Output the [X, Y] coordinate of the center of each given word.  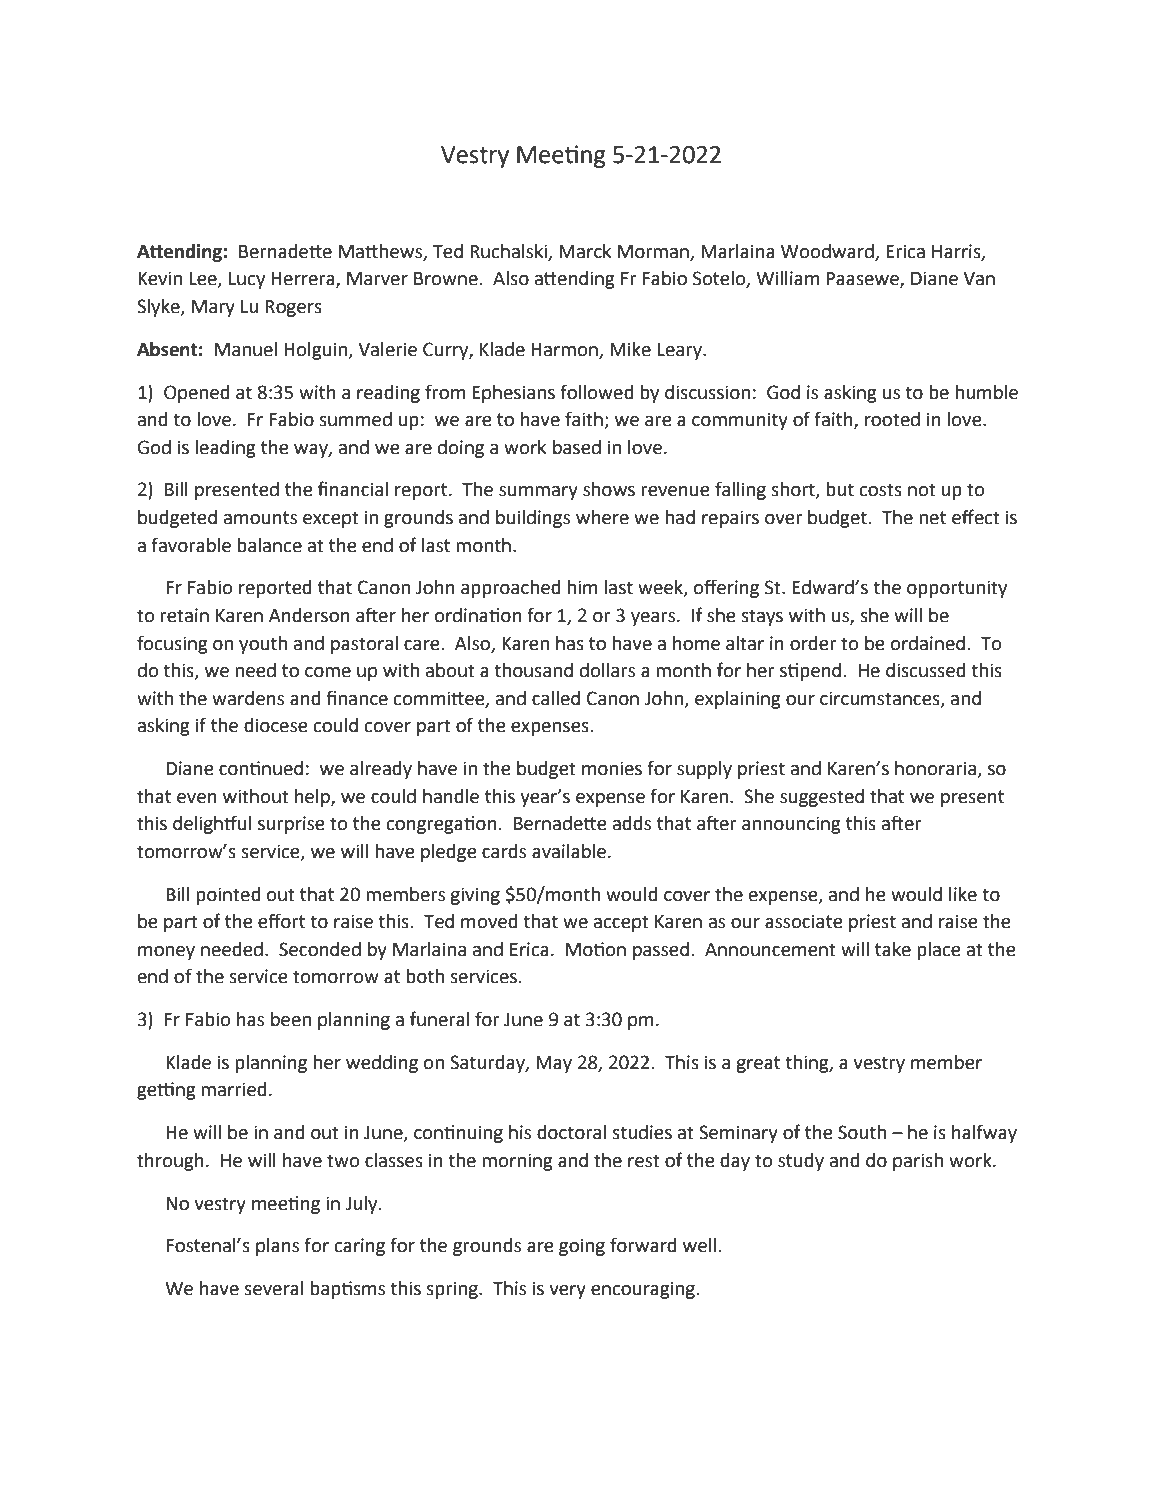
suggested [822, 798]
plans [277, 1247]
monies [612, 768]
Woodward [827, 251]
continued [261, 768]
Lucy [247, 280]
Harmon [564, 350]
